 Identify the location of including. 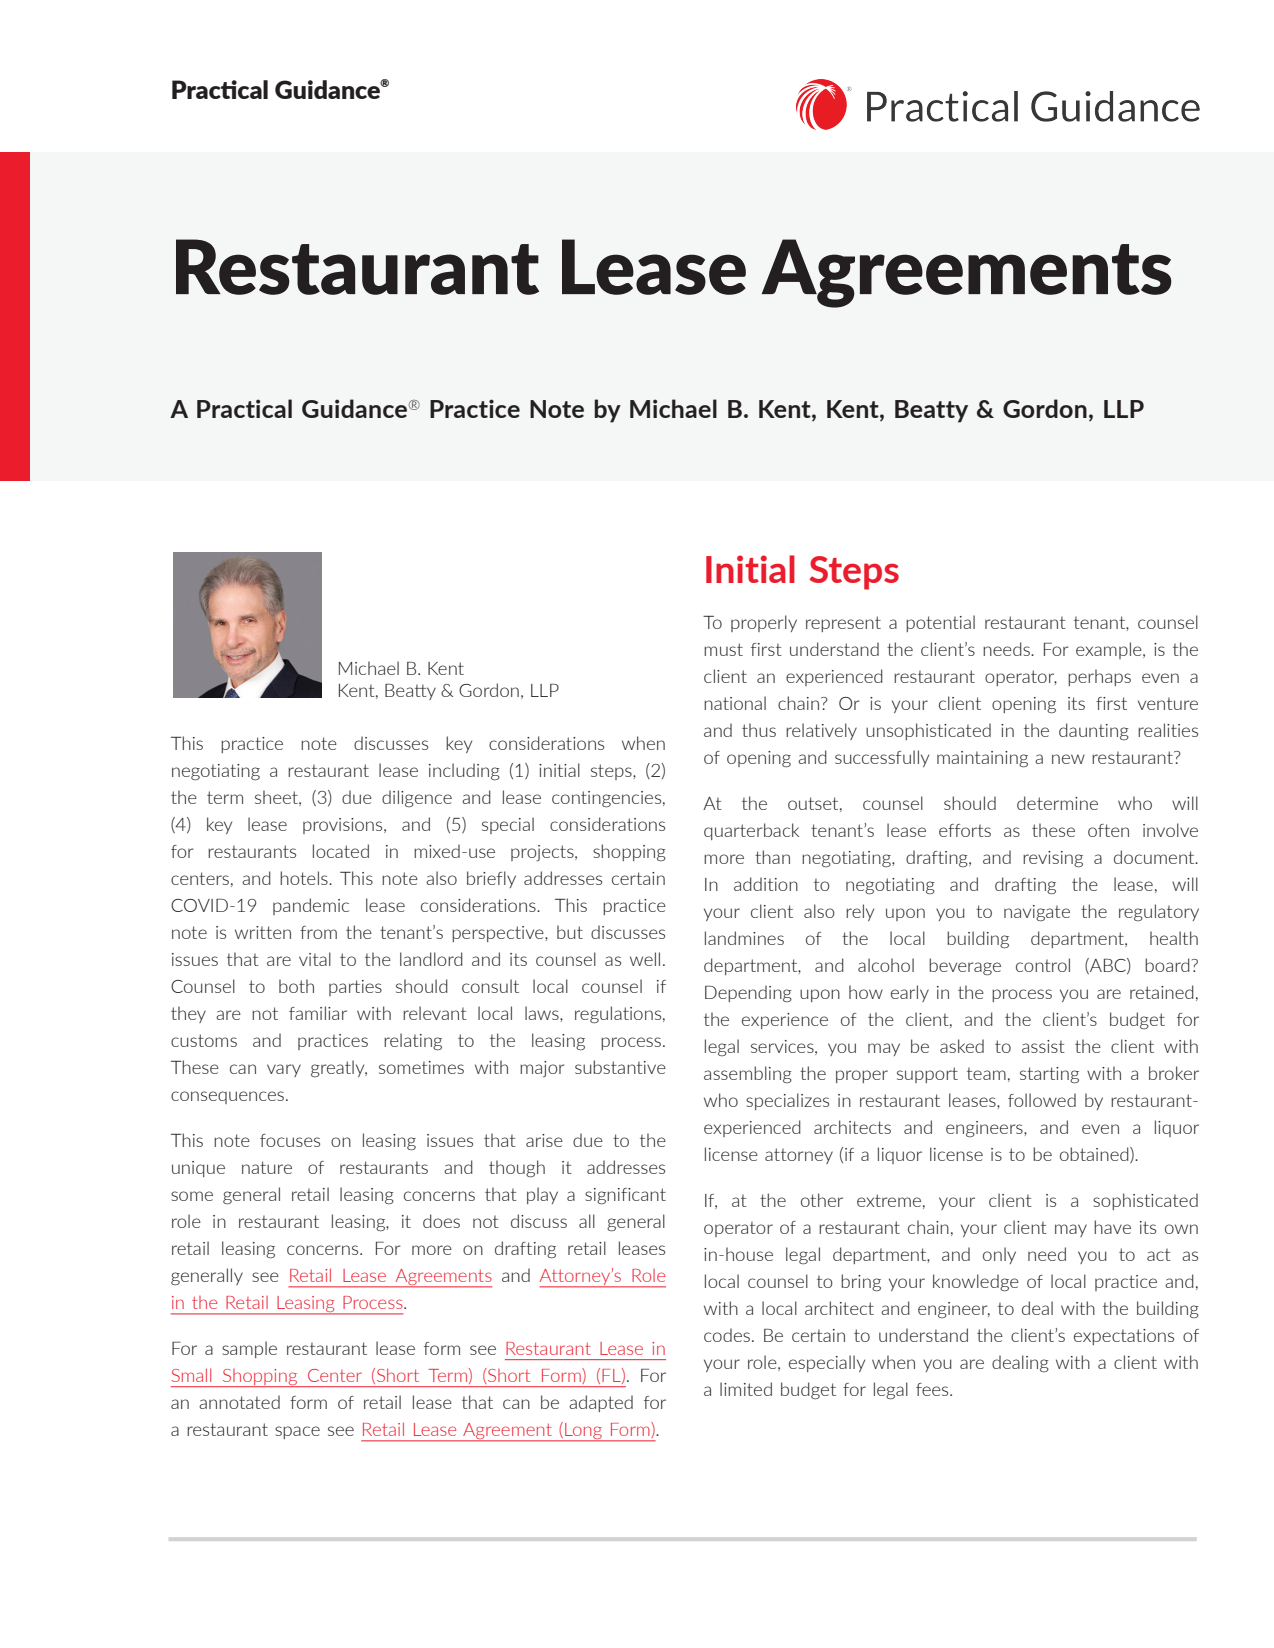
(464, 771).
